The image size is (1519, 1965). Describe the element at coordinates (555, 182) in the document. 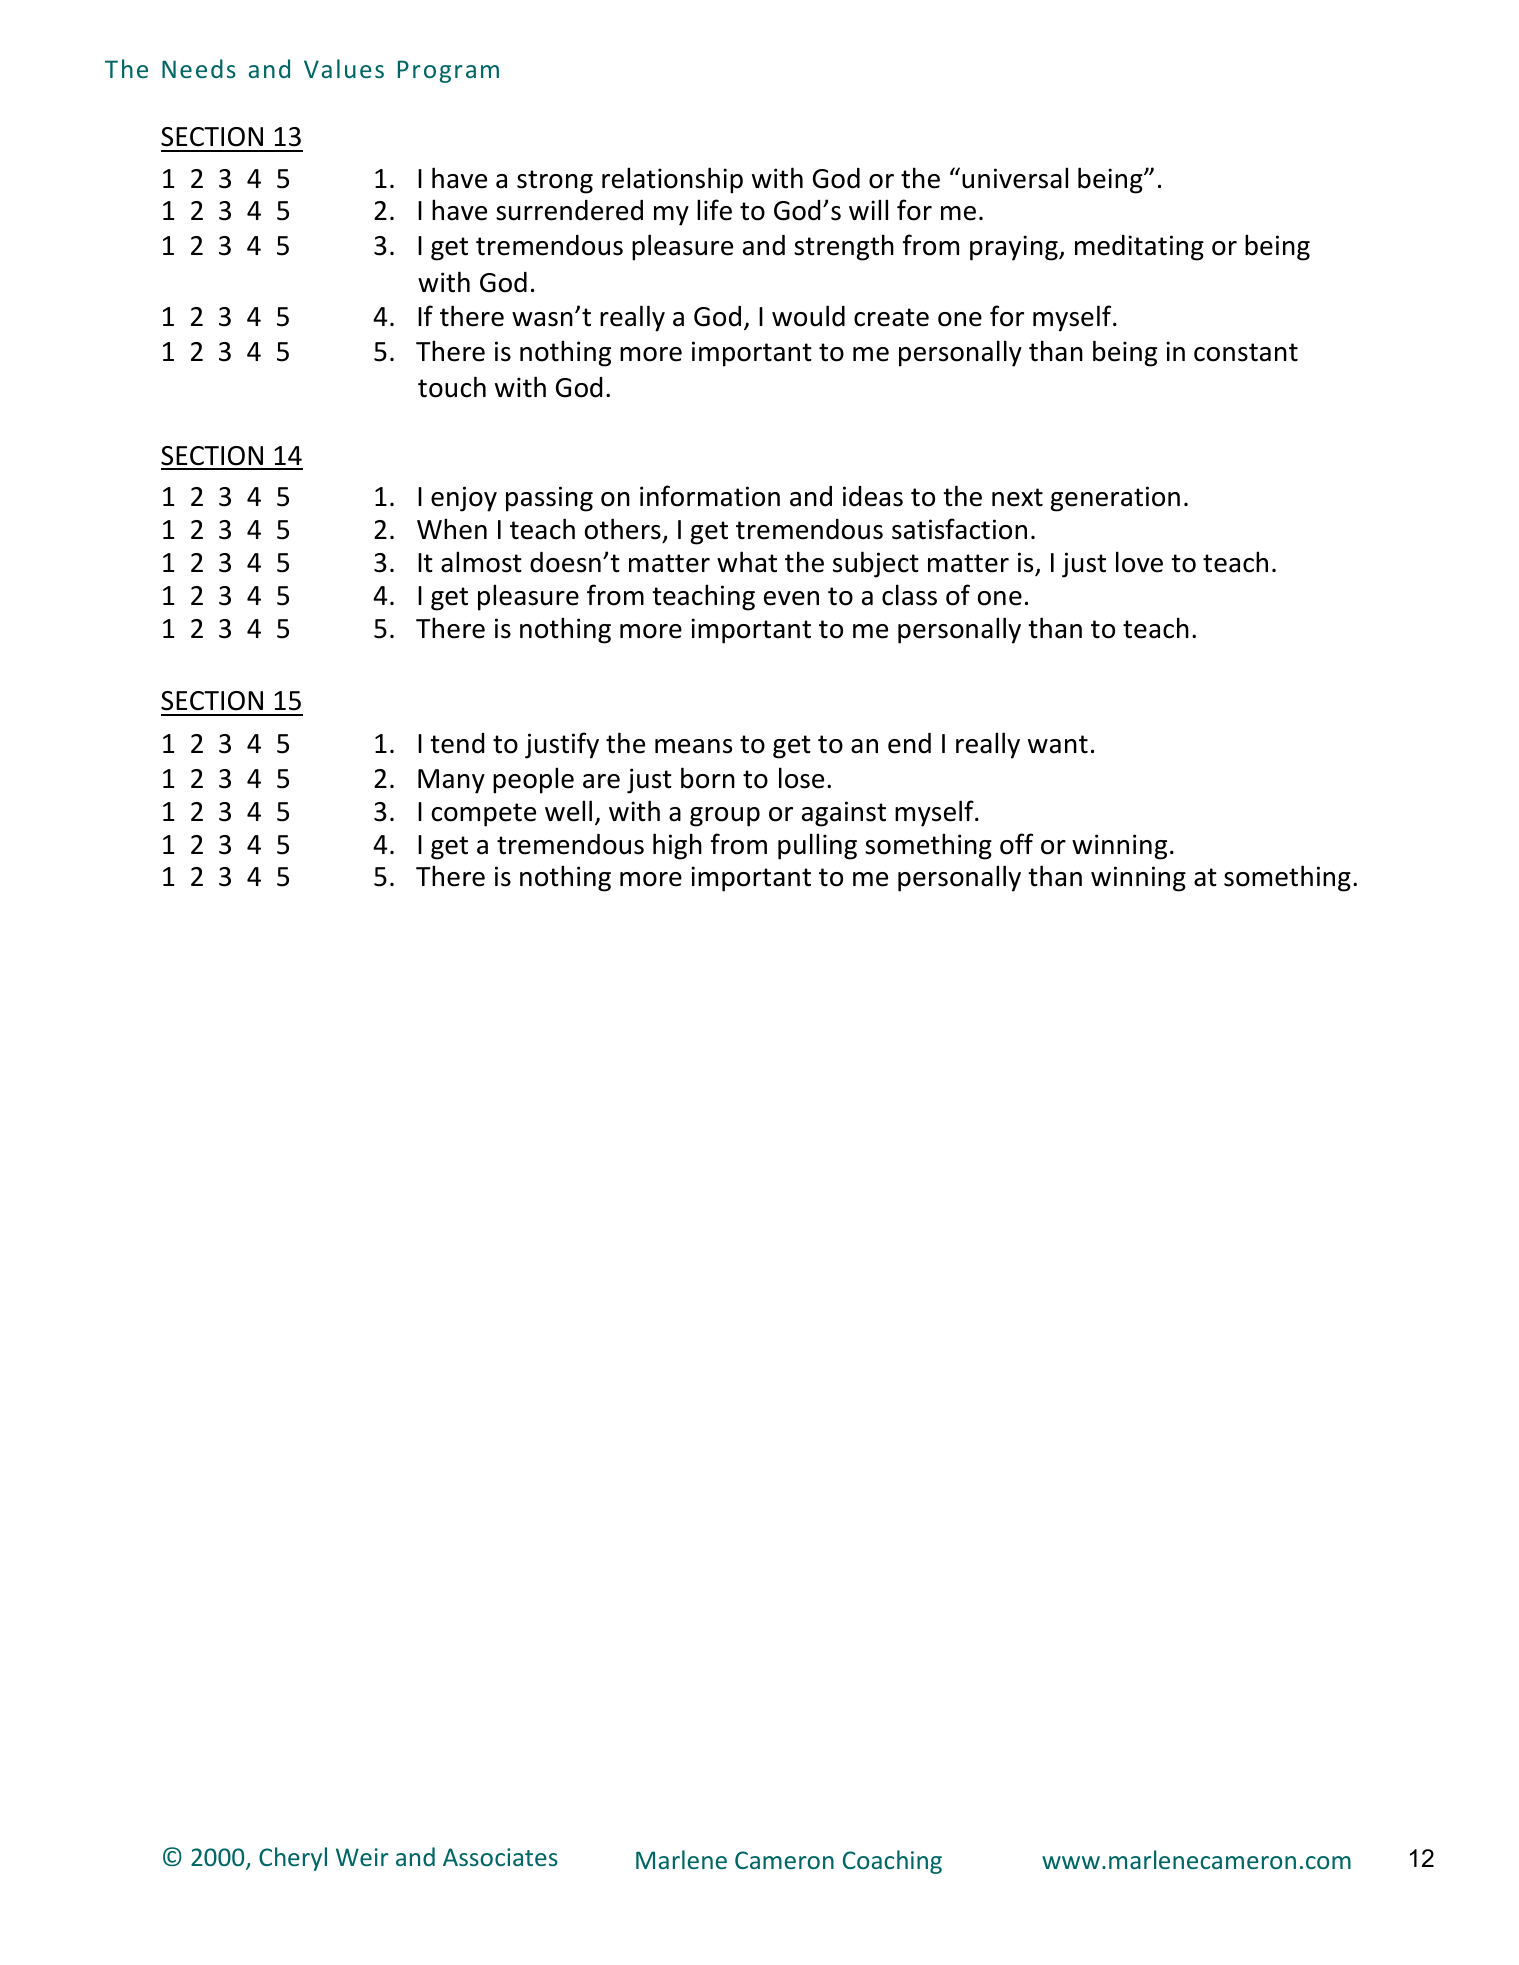

I see `strong` at that location.
